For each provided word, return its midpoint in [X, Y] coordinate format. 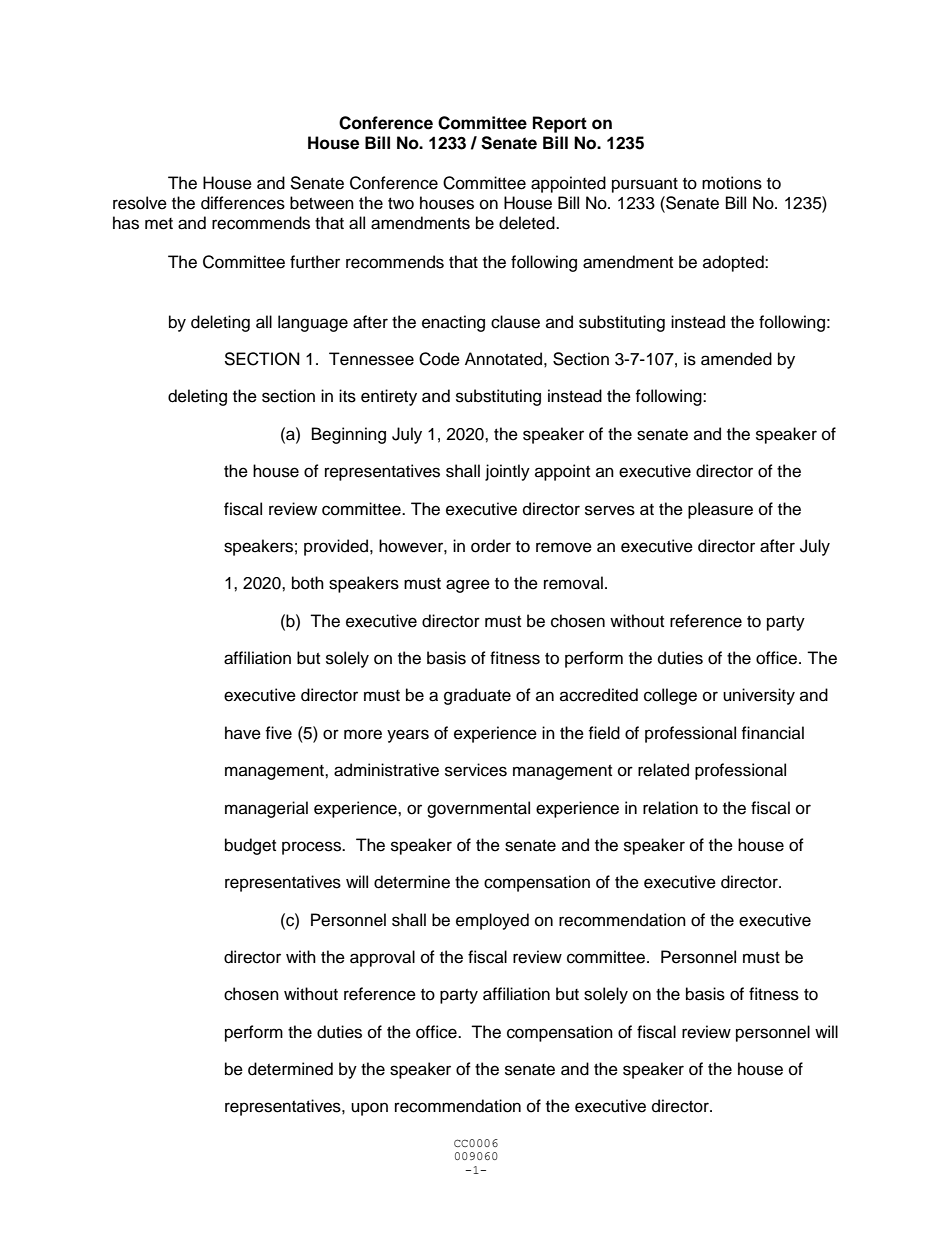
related [663, 770]
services [476, 770]
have [243, 733]
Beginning [349, 435]
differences [243, 203]
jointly [507, 472]
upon [369, 1109]
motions [732, 183]
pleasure [720, 510]
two [401, 204]
